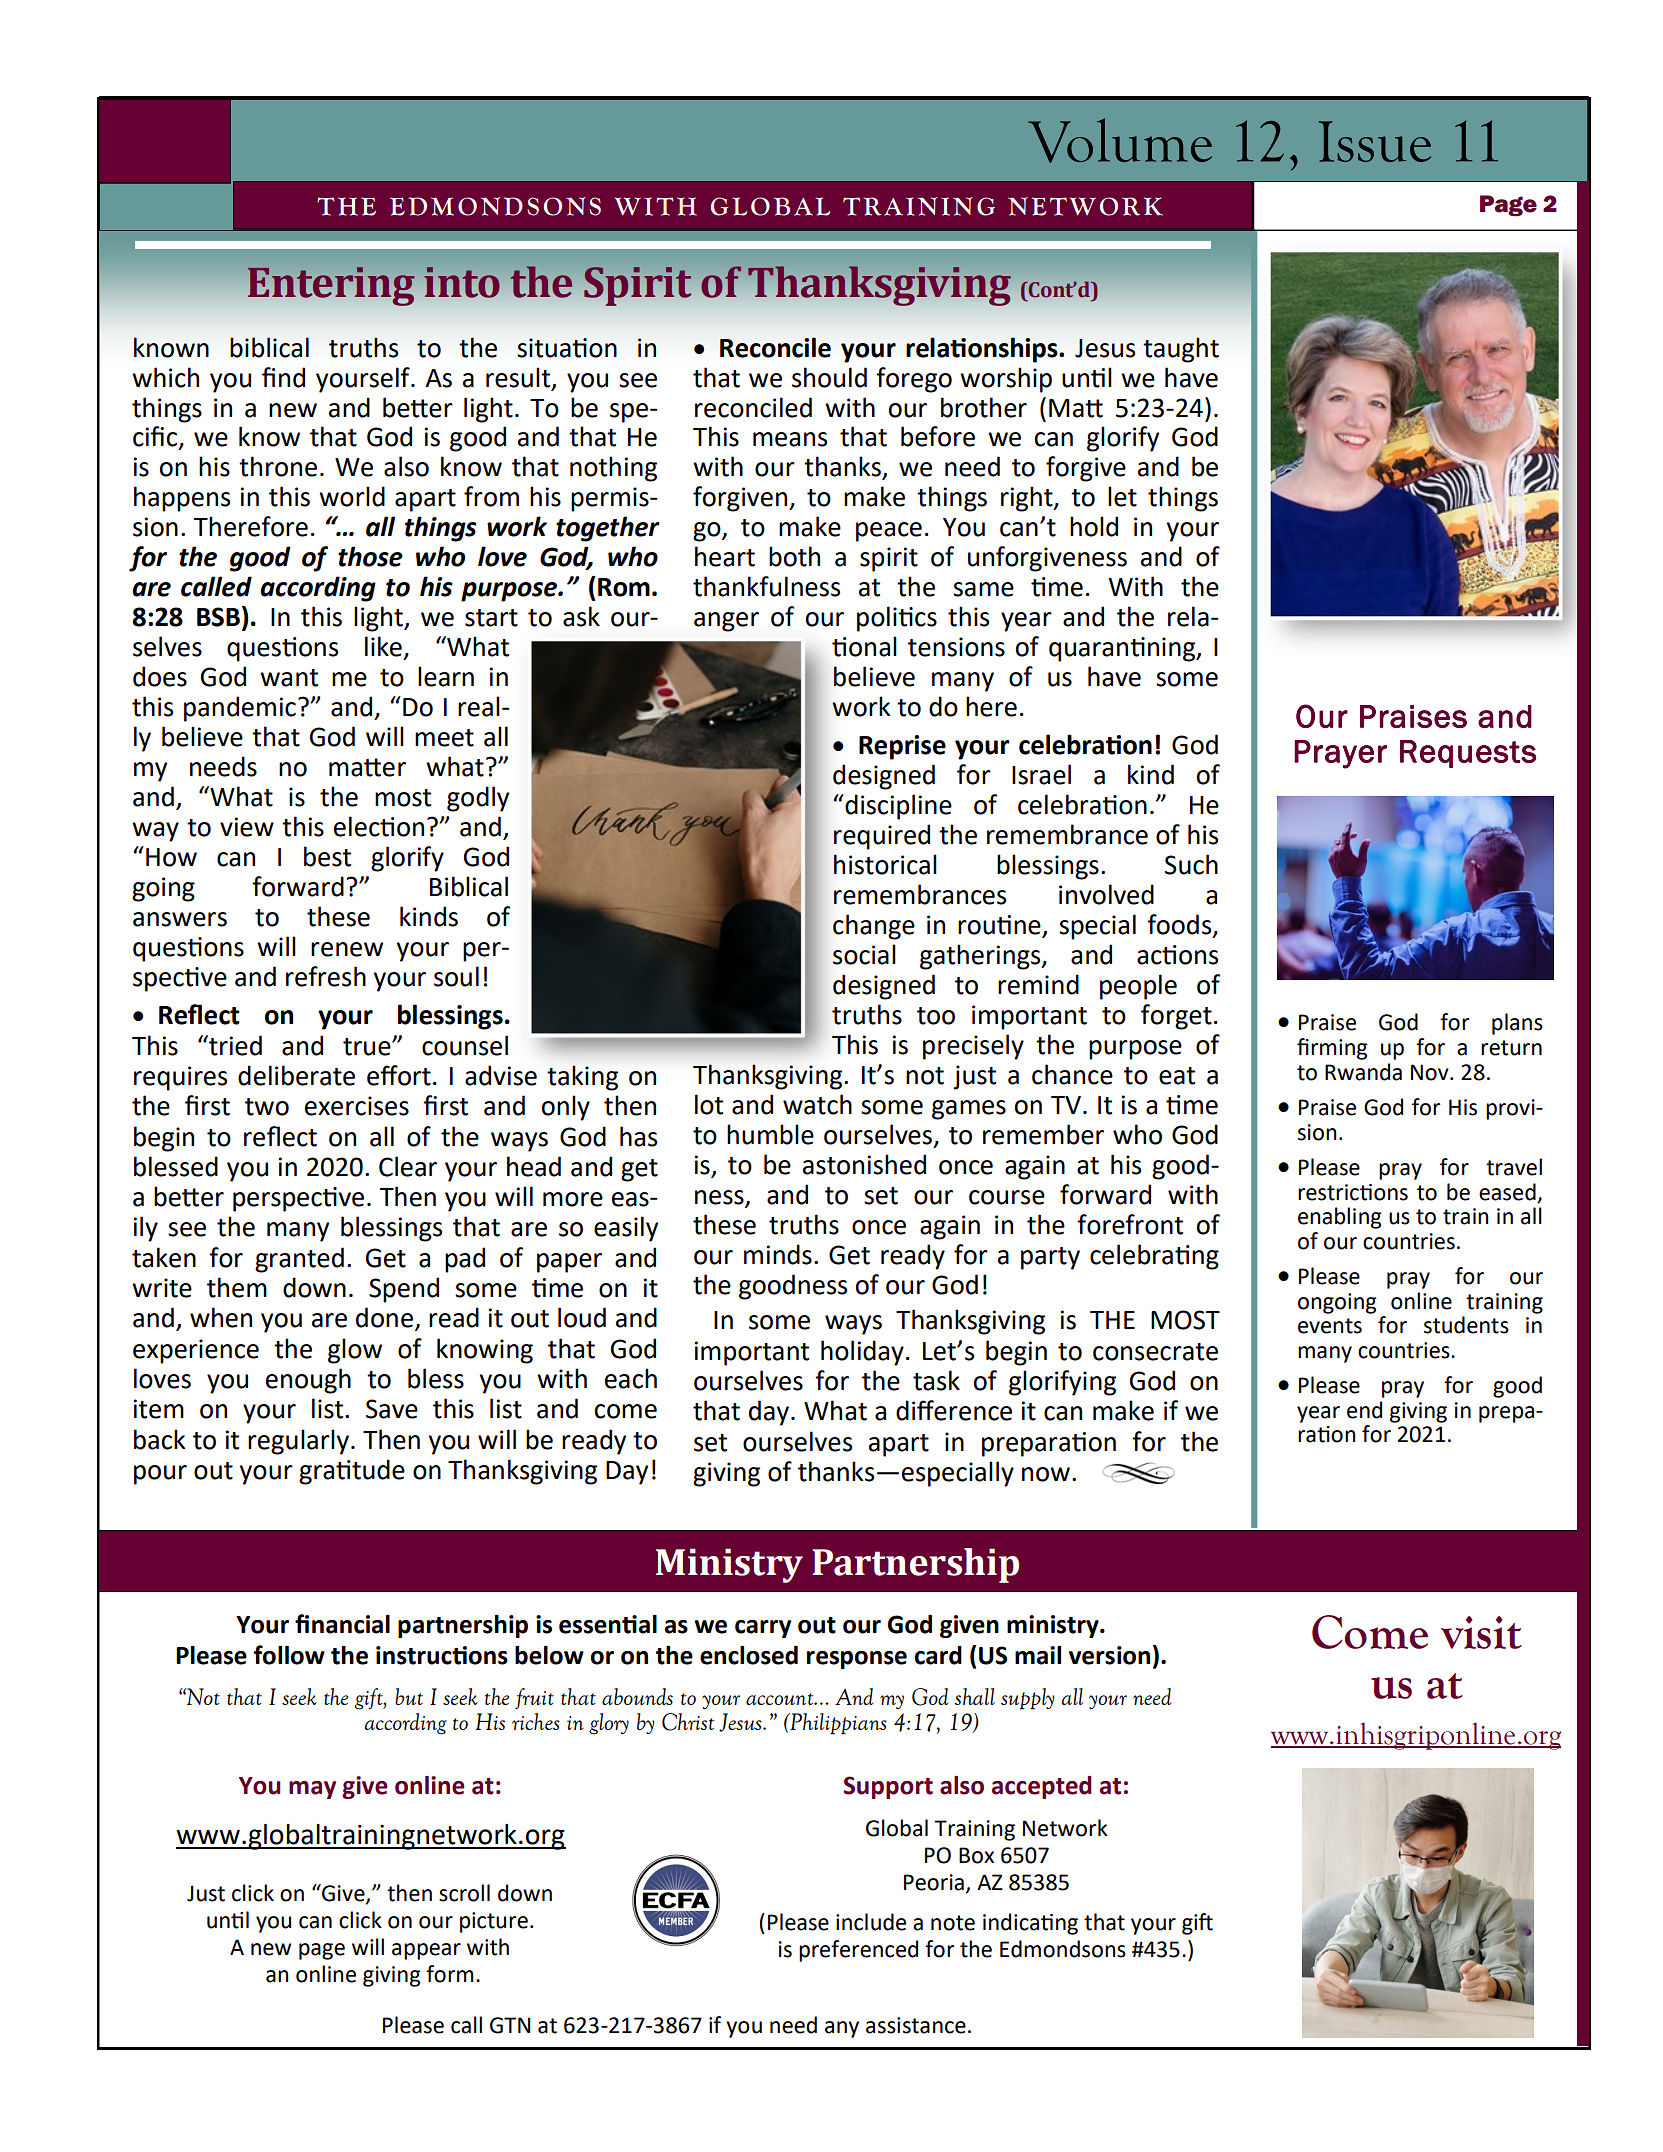 The image size is (1663, 2152). I want to click on both, so click(794, 556).
